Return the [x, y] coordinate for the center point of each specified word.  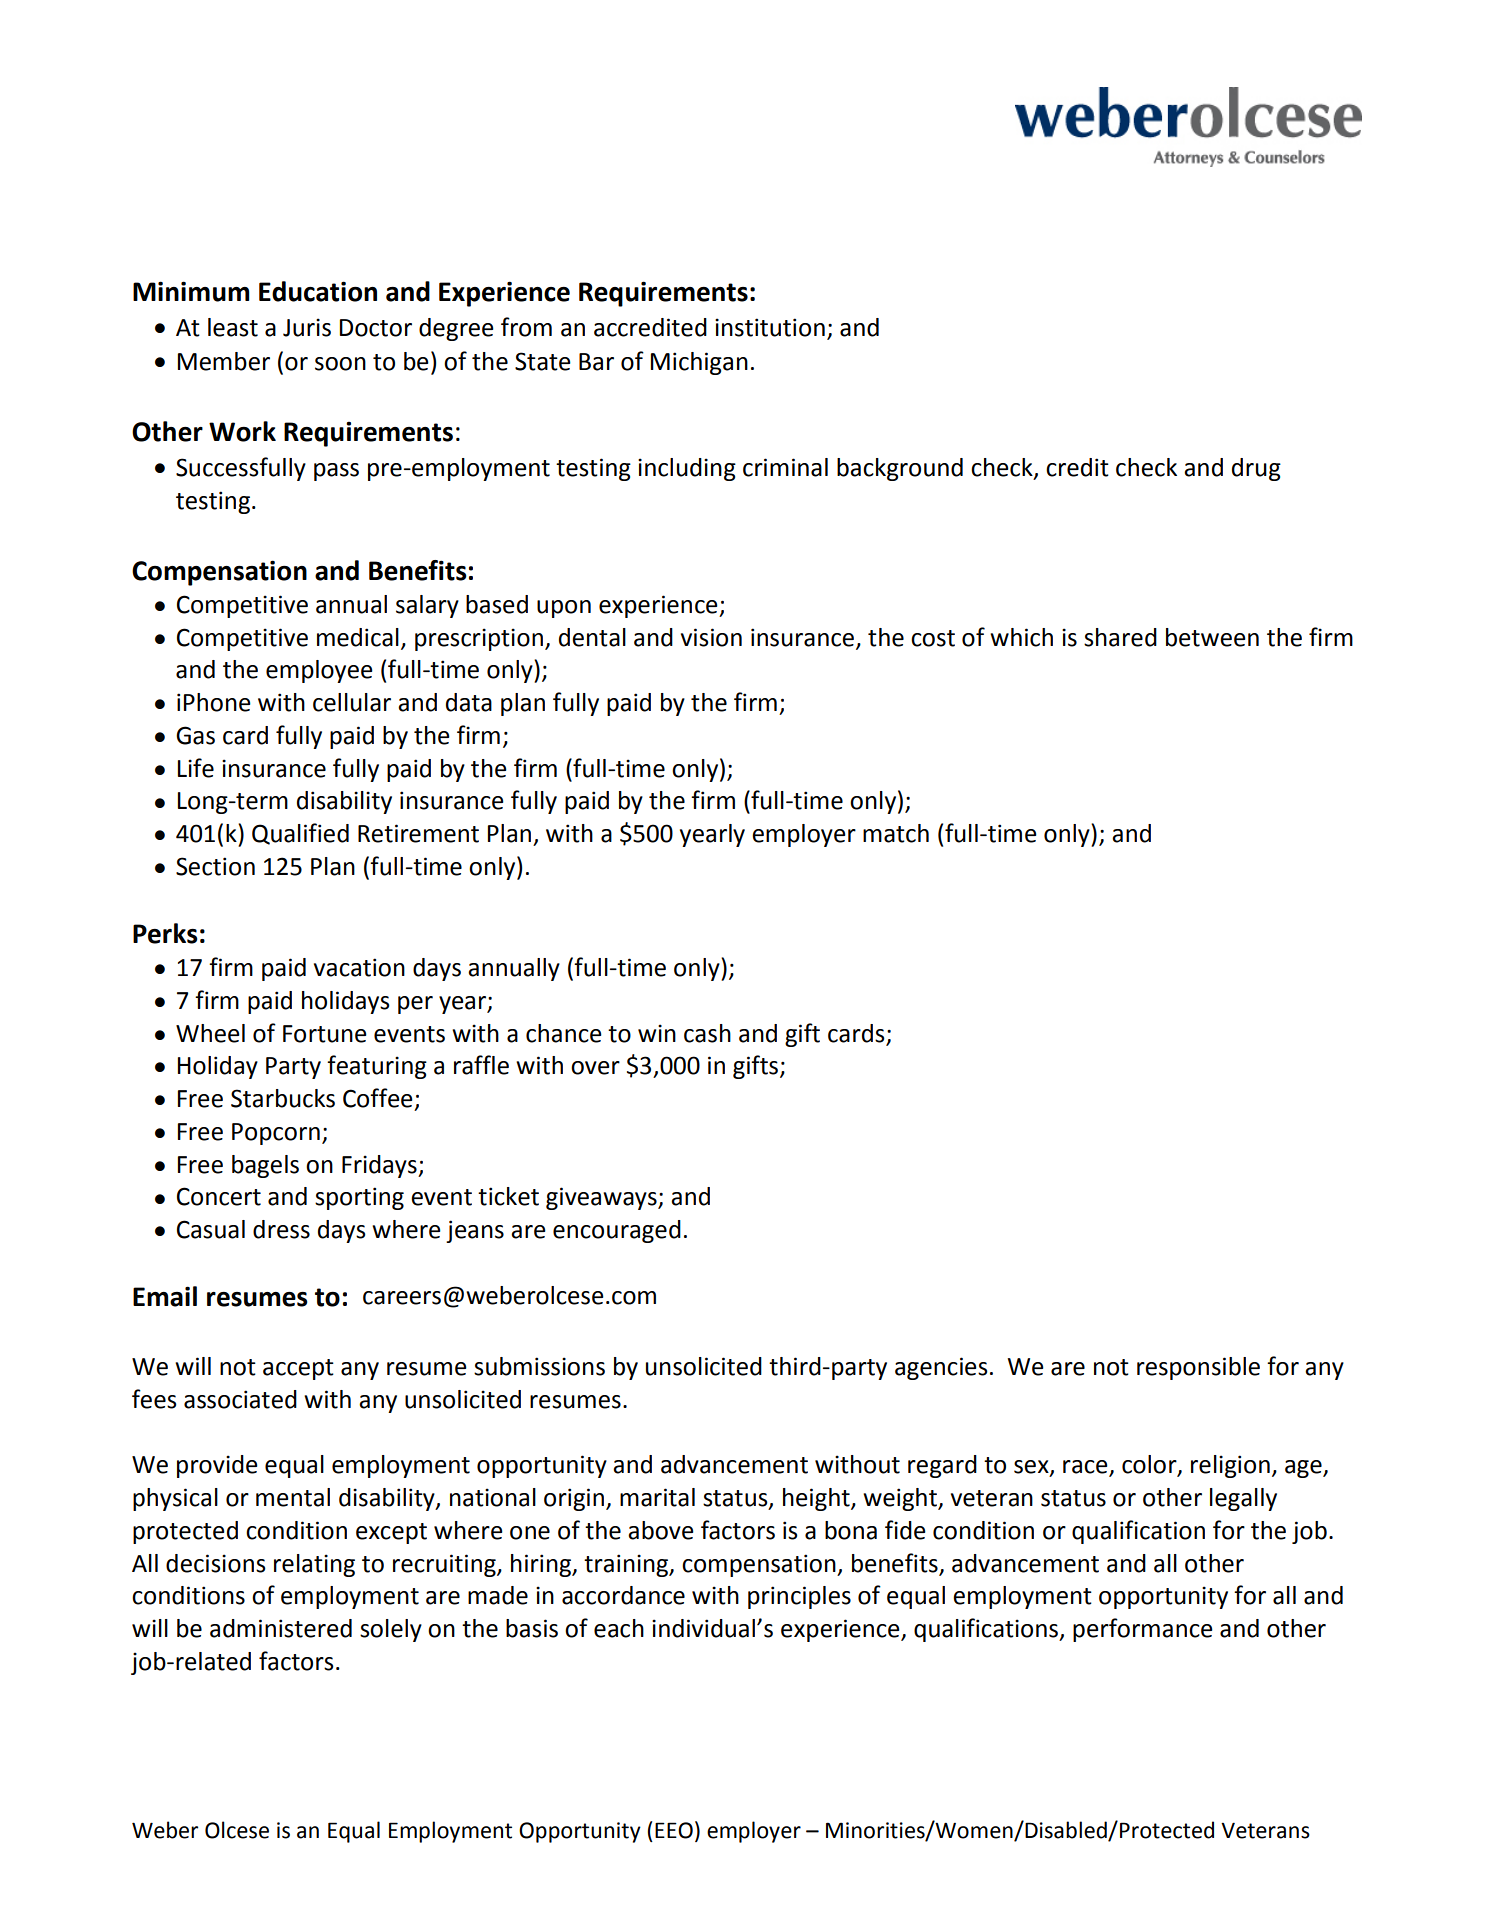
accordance [623, 1595]
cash [707, 1033]
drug [1256, 469]
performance [1143, 1630]
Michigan [699, 363]
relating [314, 1565]
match [896, 833]
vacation [359, 967]
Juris [307, 327]
